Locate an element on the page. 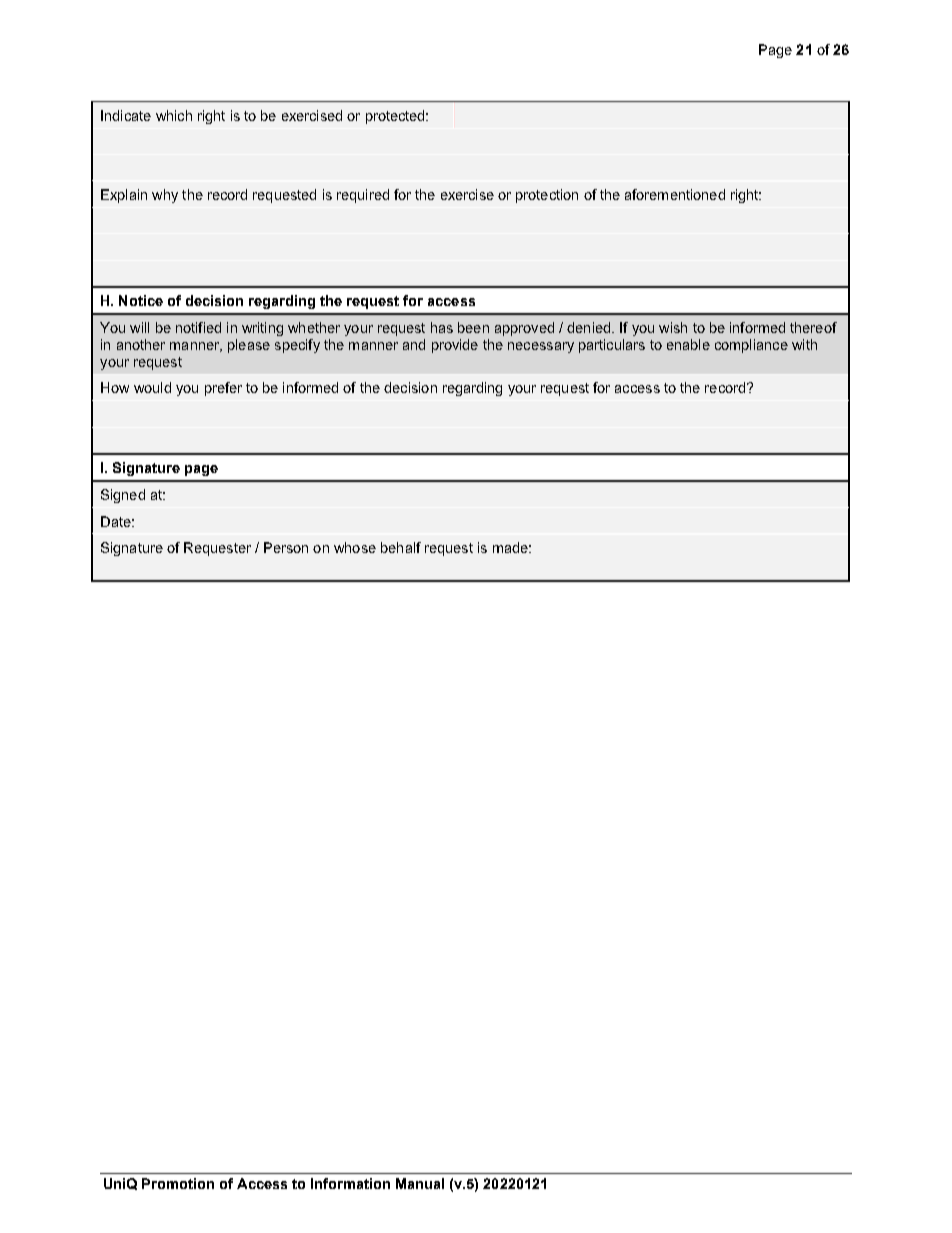 The image size is (952, 1233). protection is located at coordinates (547, 196).
